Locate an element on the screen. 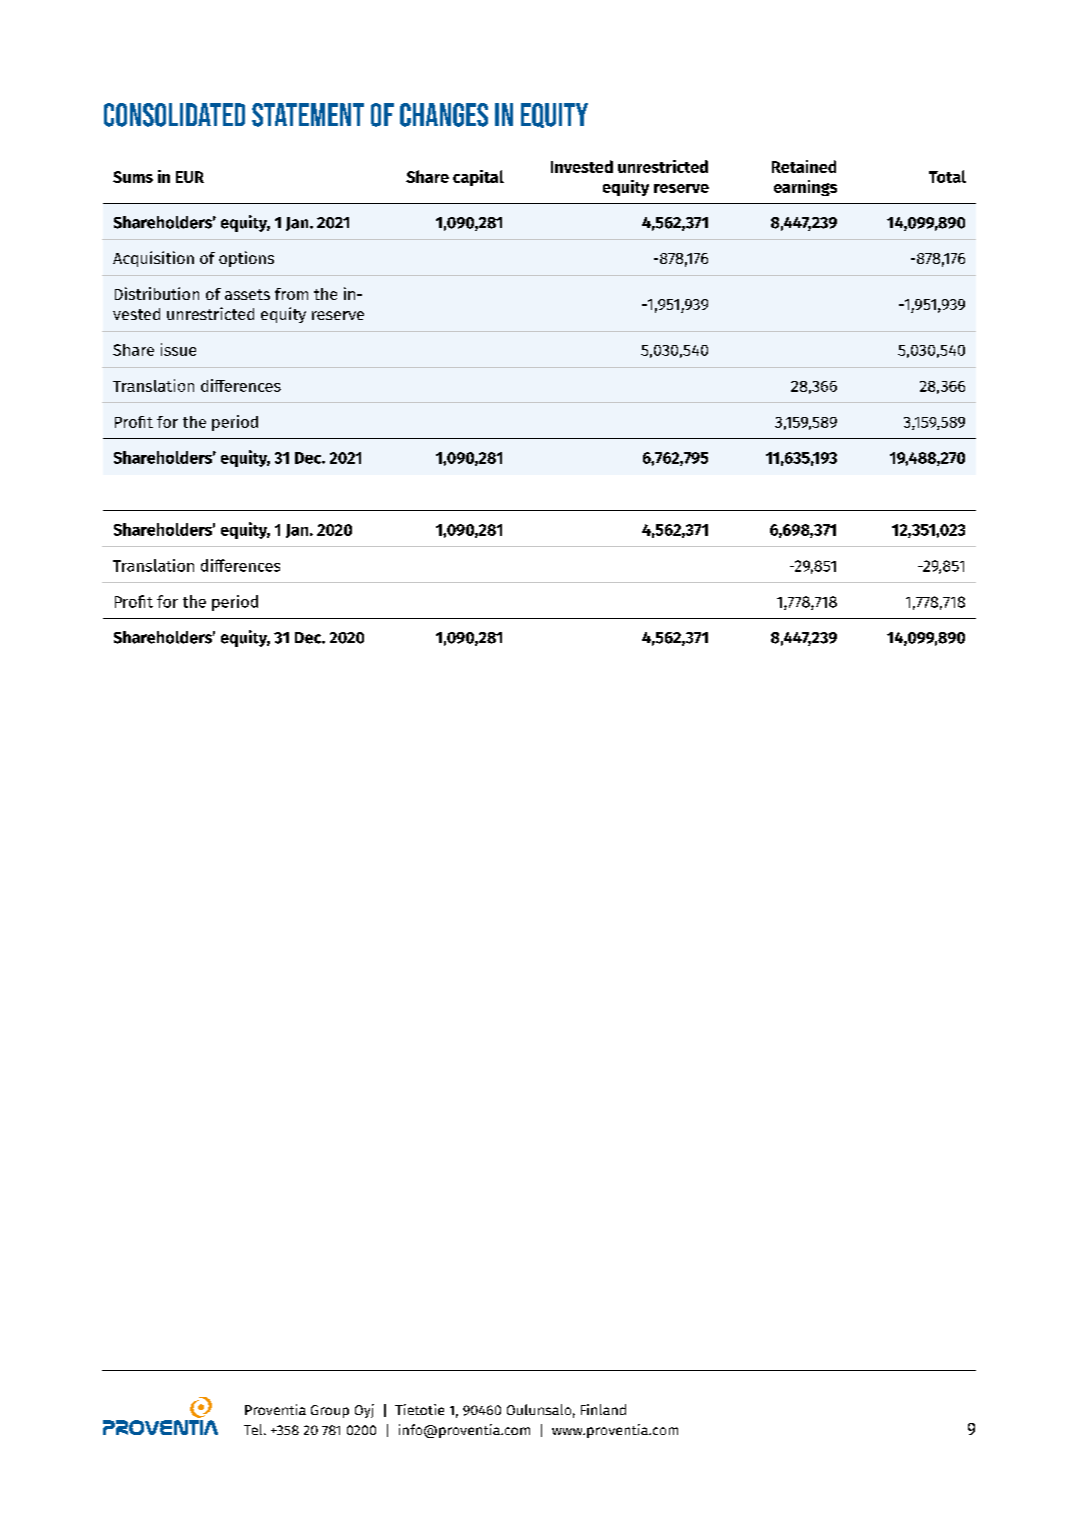  EUR is located at coordinates (190, 177).
